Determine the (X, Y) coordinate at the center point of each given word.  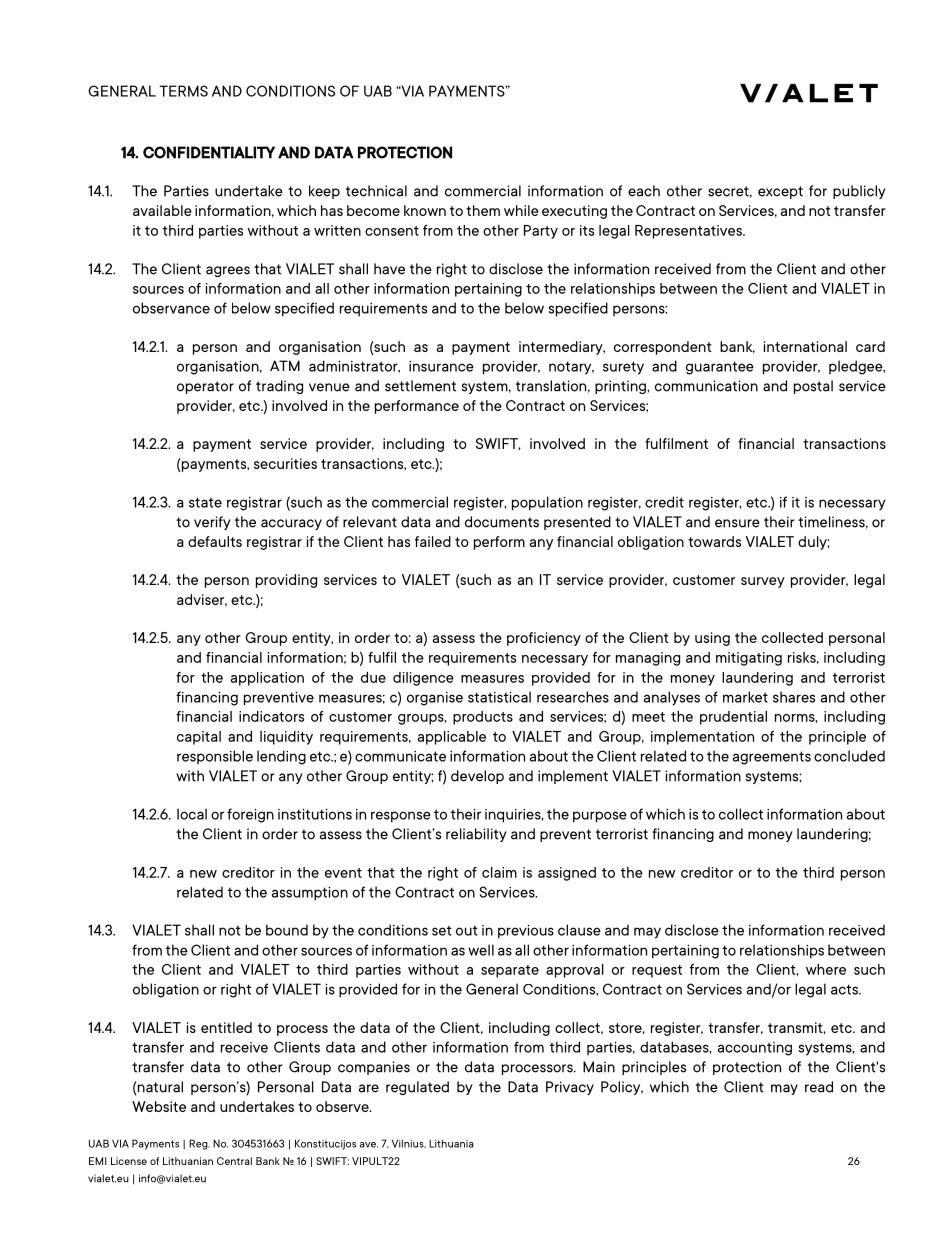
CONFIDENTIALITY (209, 152)
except (780, 192)
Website (159, 1106)
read (819, 1087)
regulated (417, 1088)
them (483, 210)
